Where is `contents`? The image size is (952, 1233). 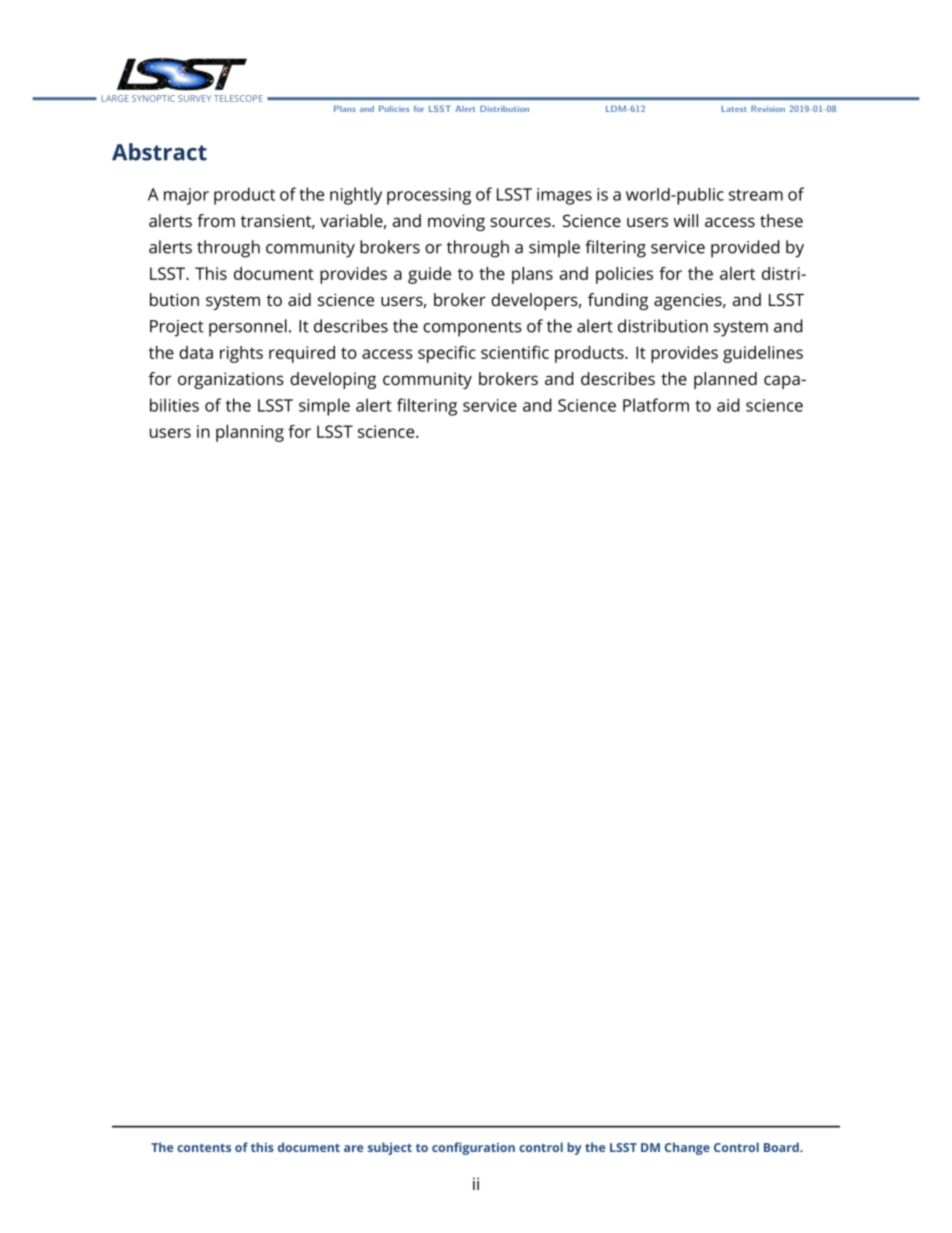
contents is located at coordinates (204, 1148).
